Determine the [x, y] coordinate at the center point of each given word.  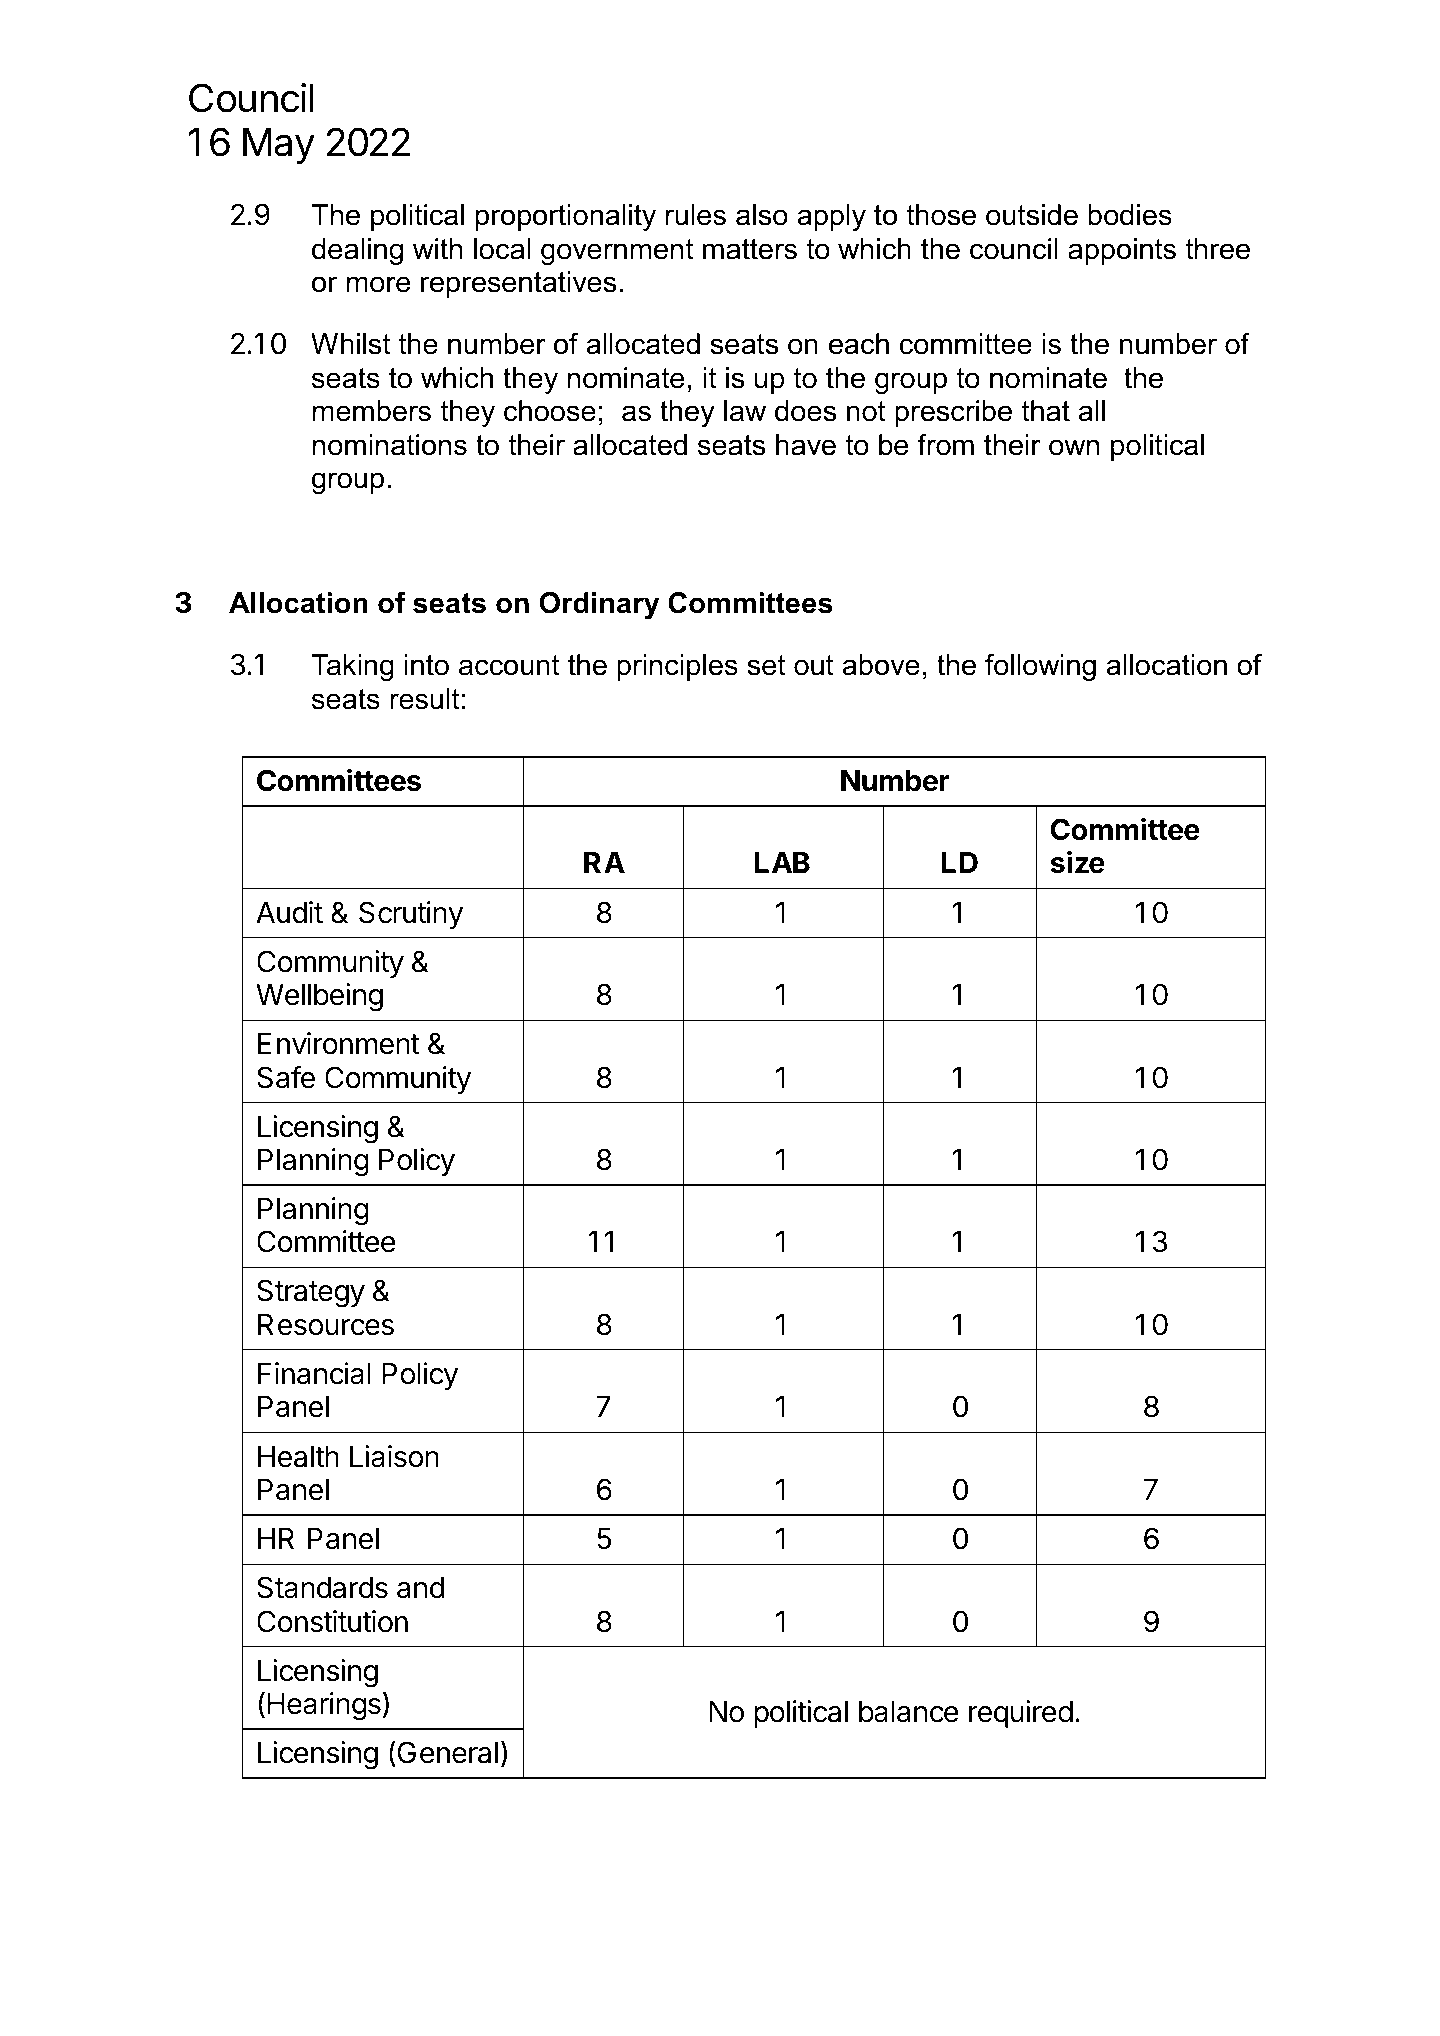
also [762, 215]
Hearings [324, 1706]
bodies [1130, 215]
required [1021, 1714]
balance [909, 1712]
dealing [357, 251]
